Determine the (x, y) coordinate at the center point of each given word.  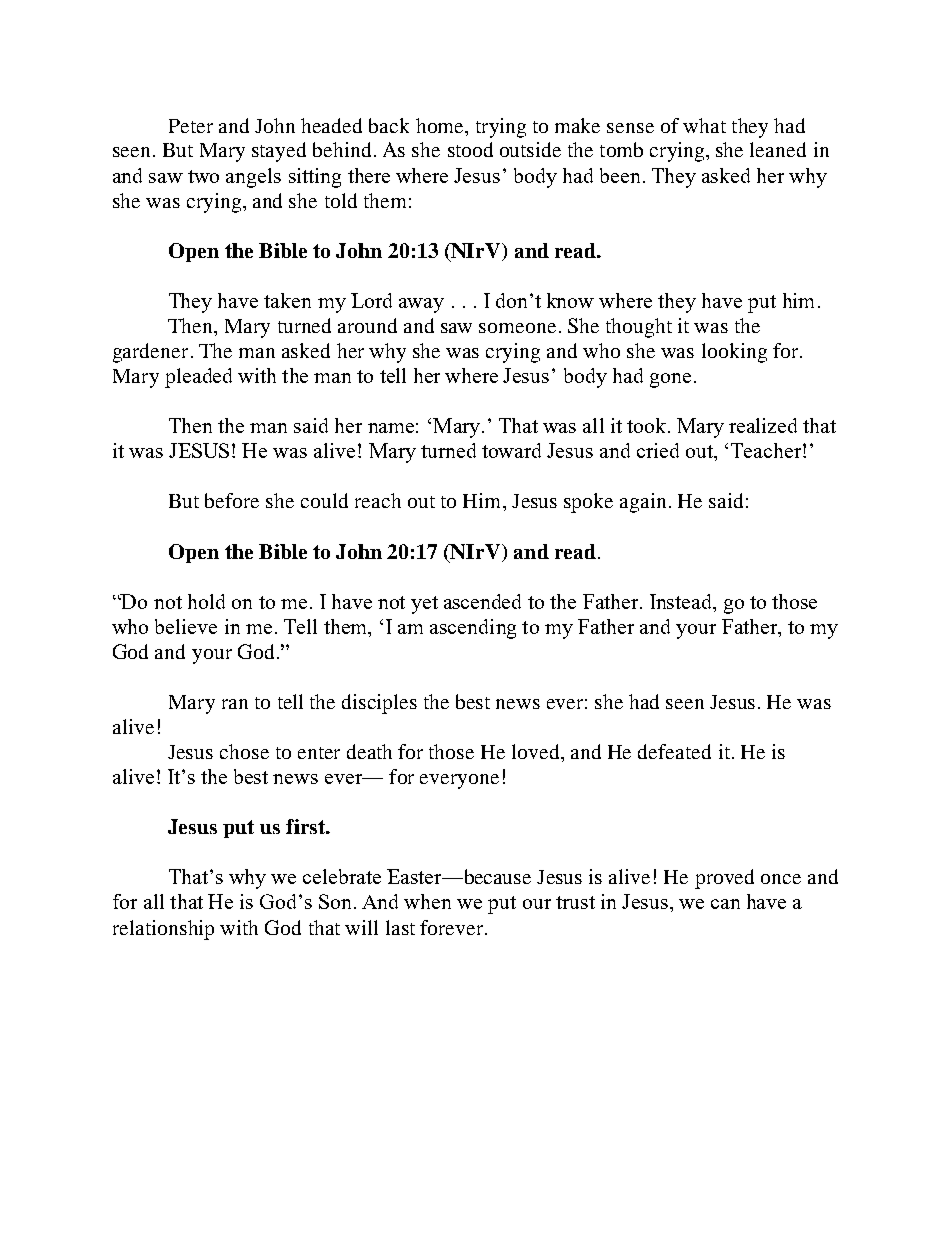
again (643, 503)
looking (734, 353)
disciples (379, 704)
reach (378, 500)
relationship (163, 930)
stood (470, 149)
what (704, 125)
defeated (674, 751)
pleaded (198, 378)
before (232, 500)
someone (517, 328)
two (203, 176)
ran (235, 704)
